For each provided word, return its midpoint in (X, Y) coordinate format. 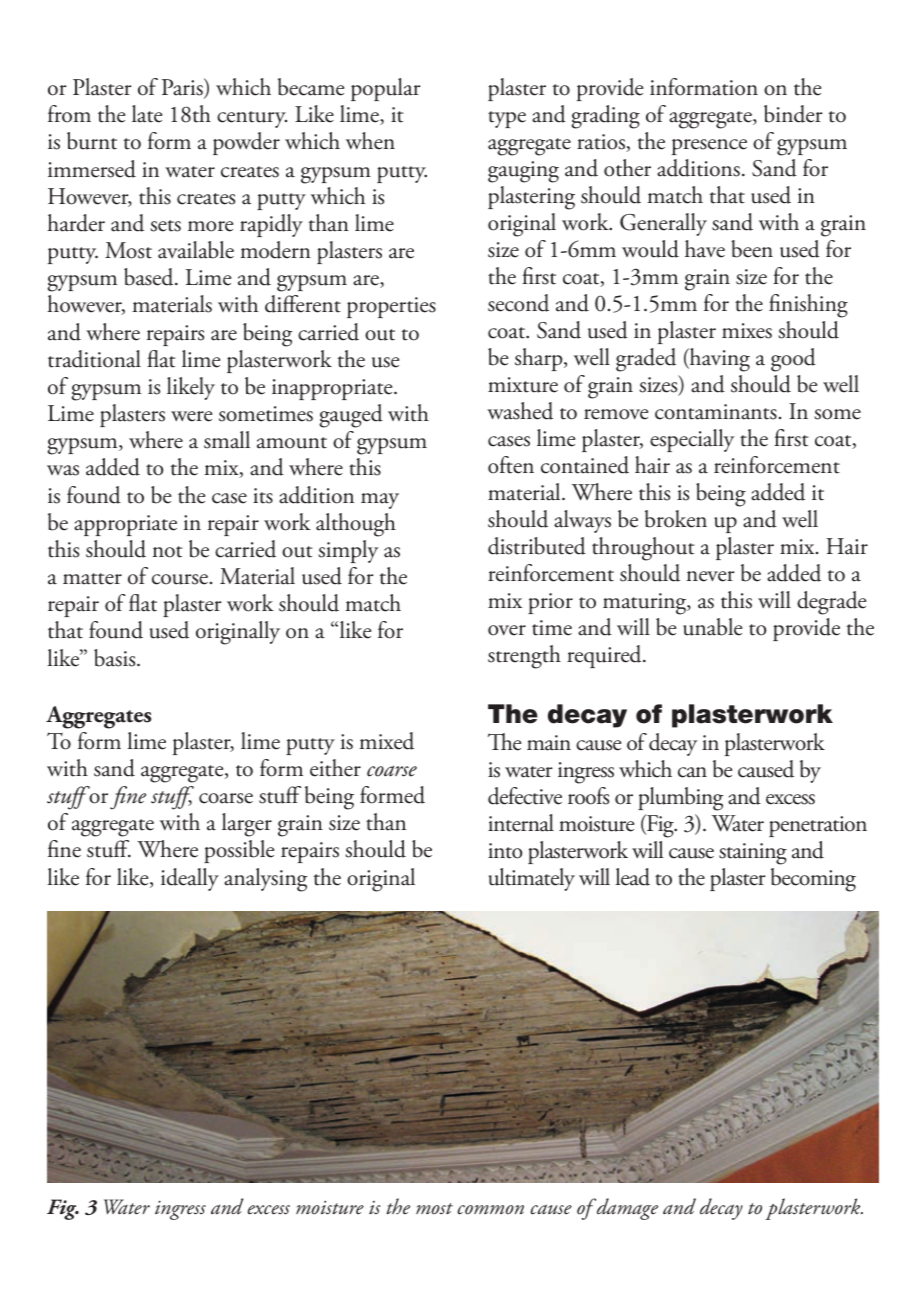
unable (712, 627)
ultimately (532, 879)
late (147, 114)
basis (116, 658)
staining (753, 854)
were (191, 416)
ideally (190, 879)
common (490, 1210)
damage (626, 1209)
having (718, 360)
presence (709, 147)
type (507, 119)
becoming (813, 880)
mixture (523, 385)
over (507, 630)
